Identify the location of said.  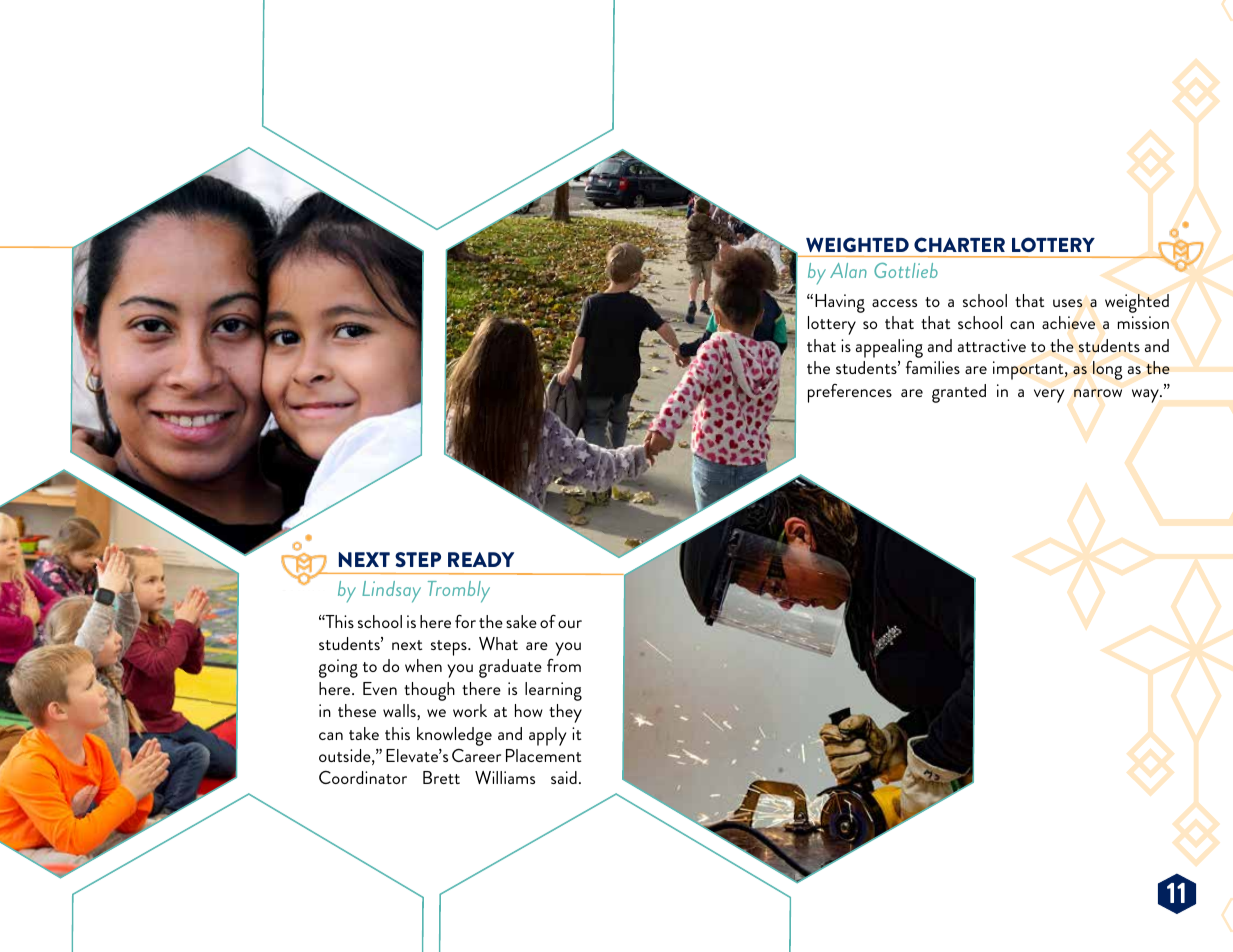
(564, 777).
